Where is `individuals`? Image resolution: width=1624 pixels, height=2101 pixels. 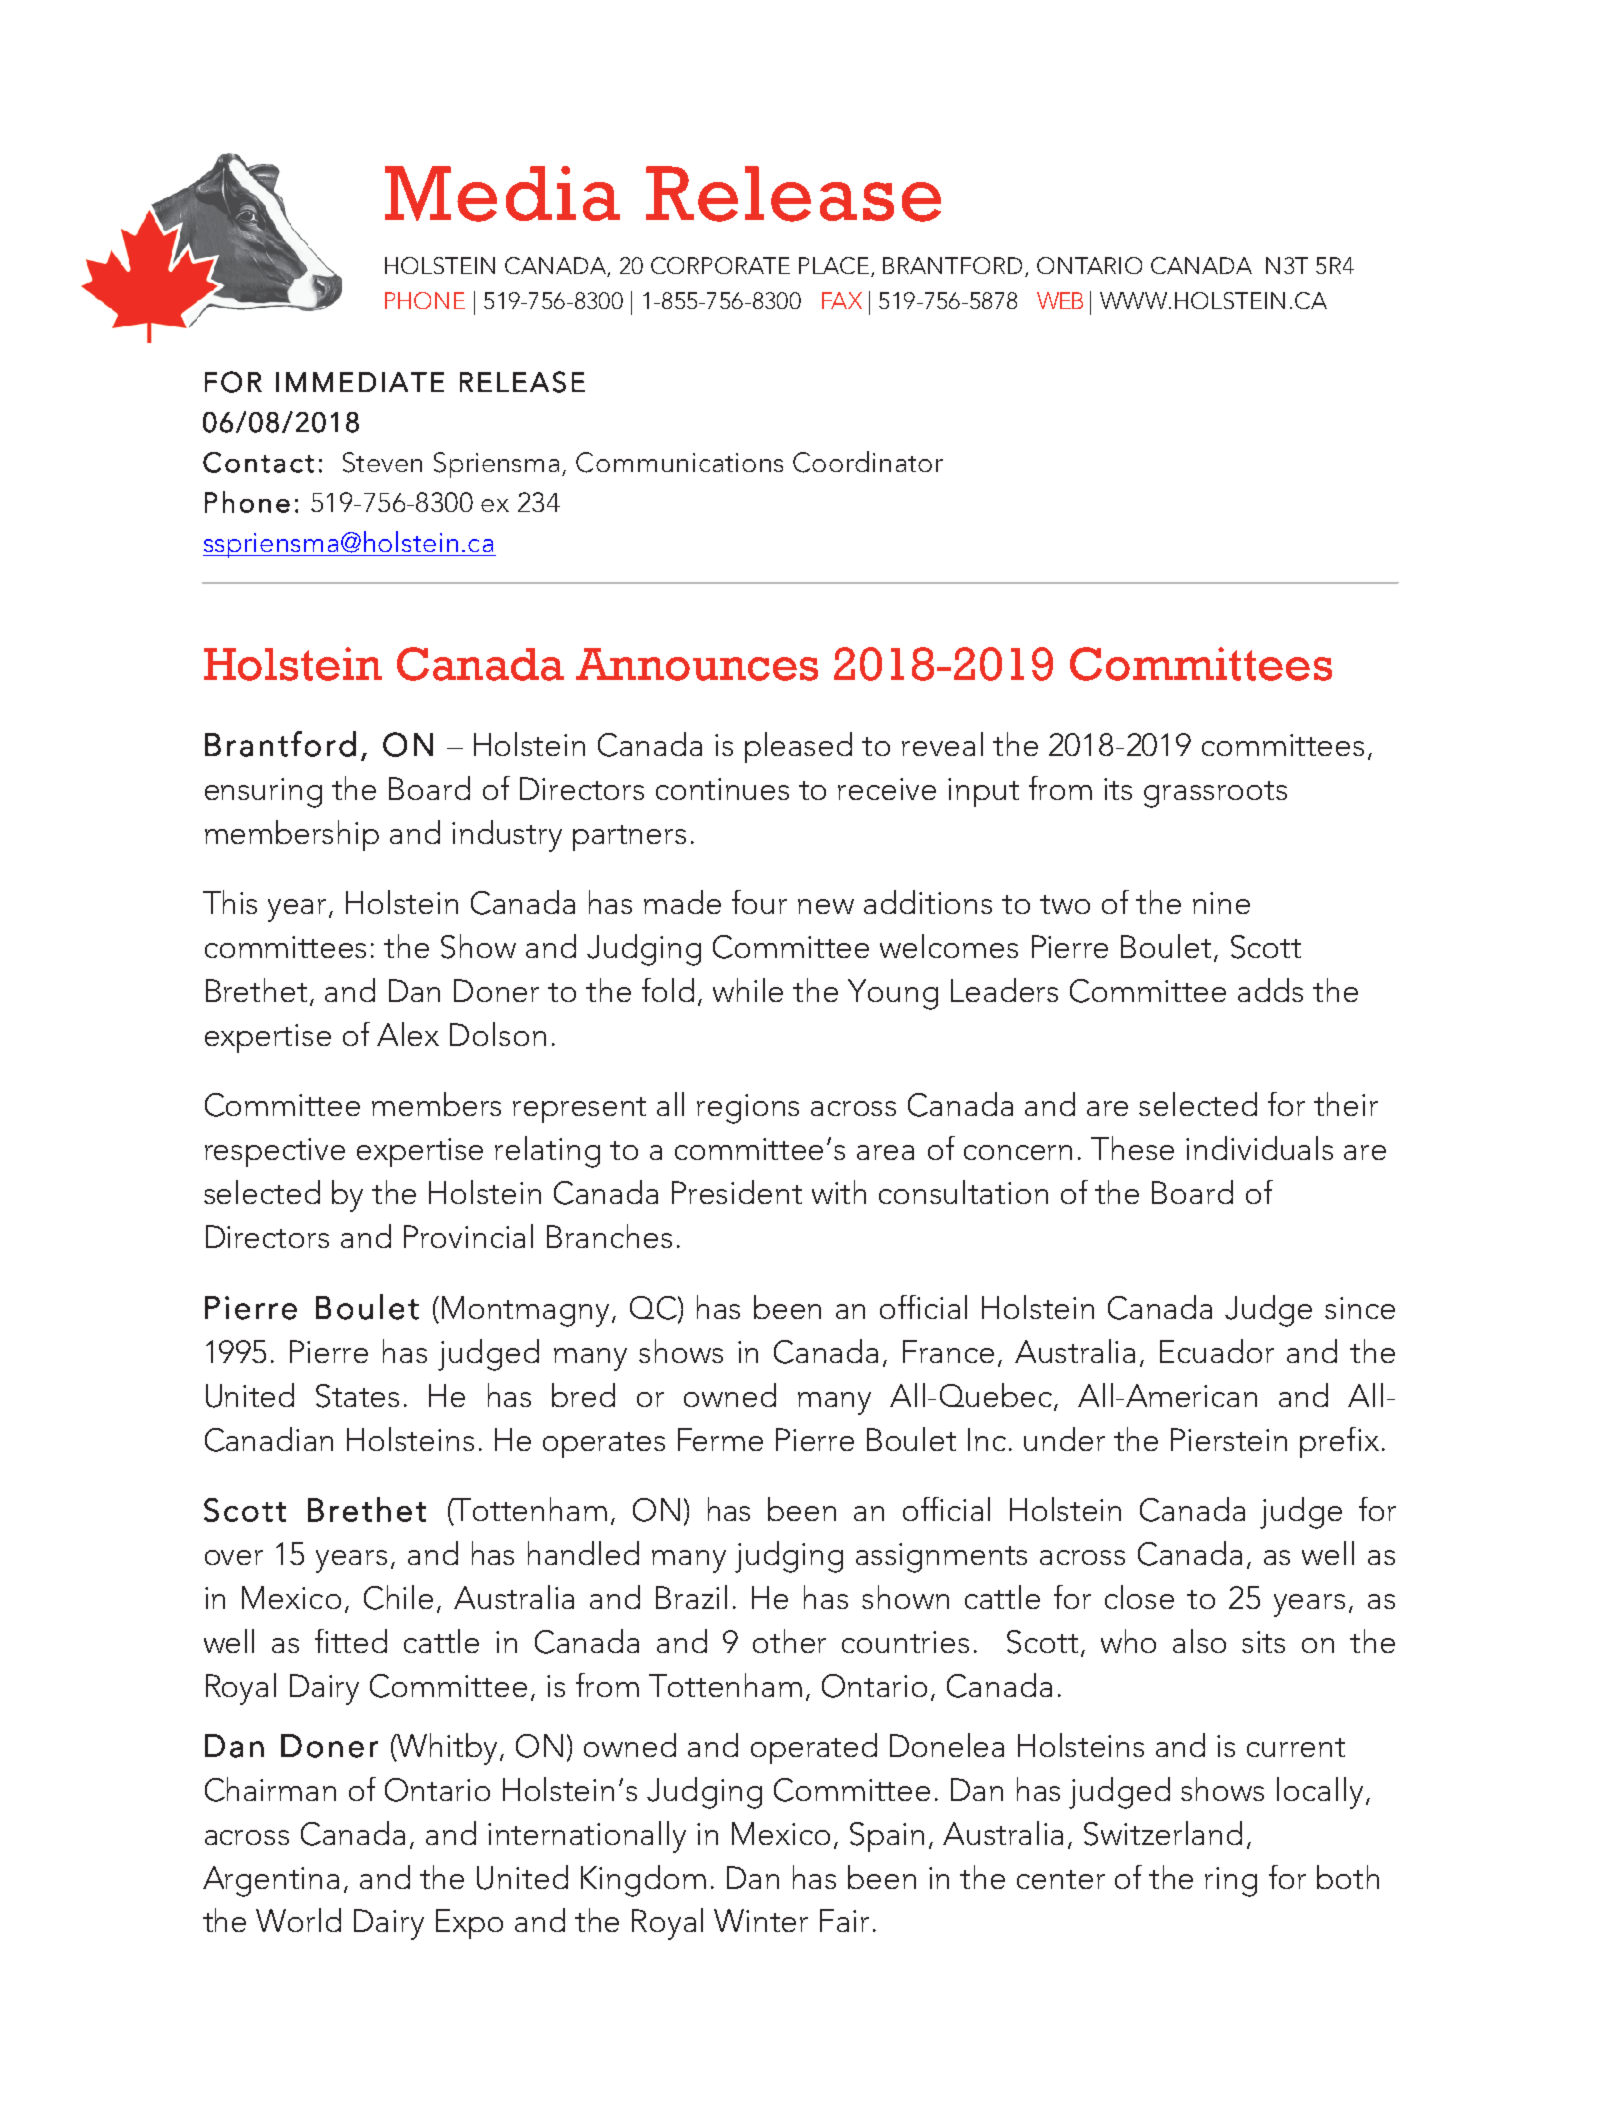
individuals is located at coordinates (1259, 1148).
